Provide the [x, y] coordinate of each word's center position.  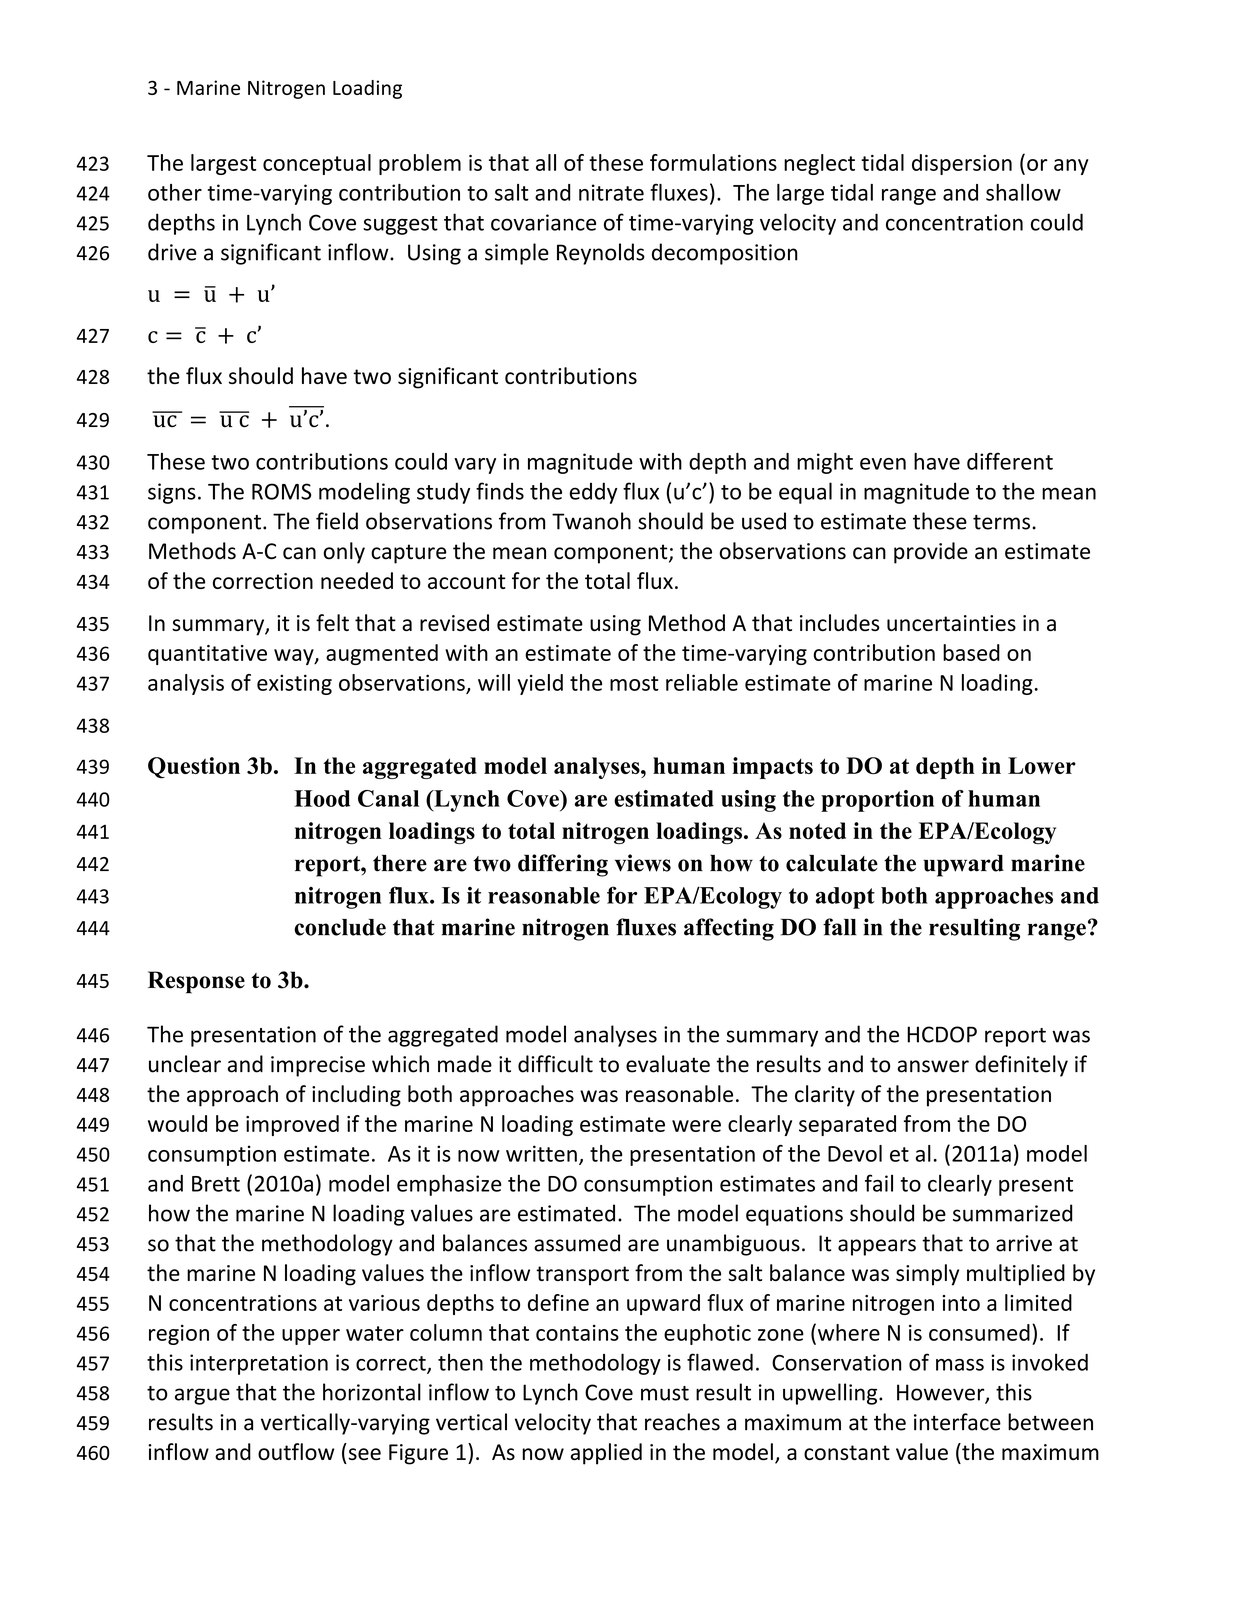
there [400, 863]
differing [563, 865]
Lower [1042, 765]
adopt [845, 898]
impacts [772, 768]
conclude [340, 927]
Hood [322, 798]
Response [196, 982]
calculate [832, 863]
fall [840, 927]
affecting [729, 929]
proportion [877, 801]
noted [817, 831]
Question [194, 767]
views [643, 863]
